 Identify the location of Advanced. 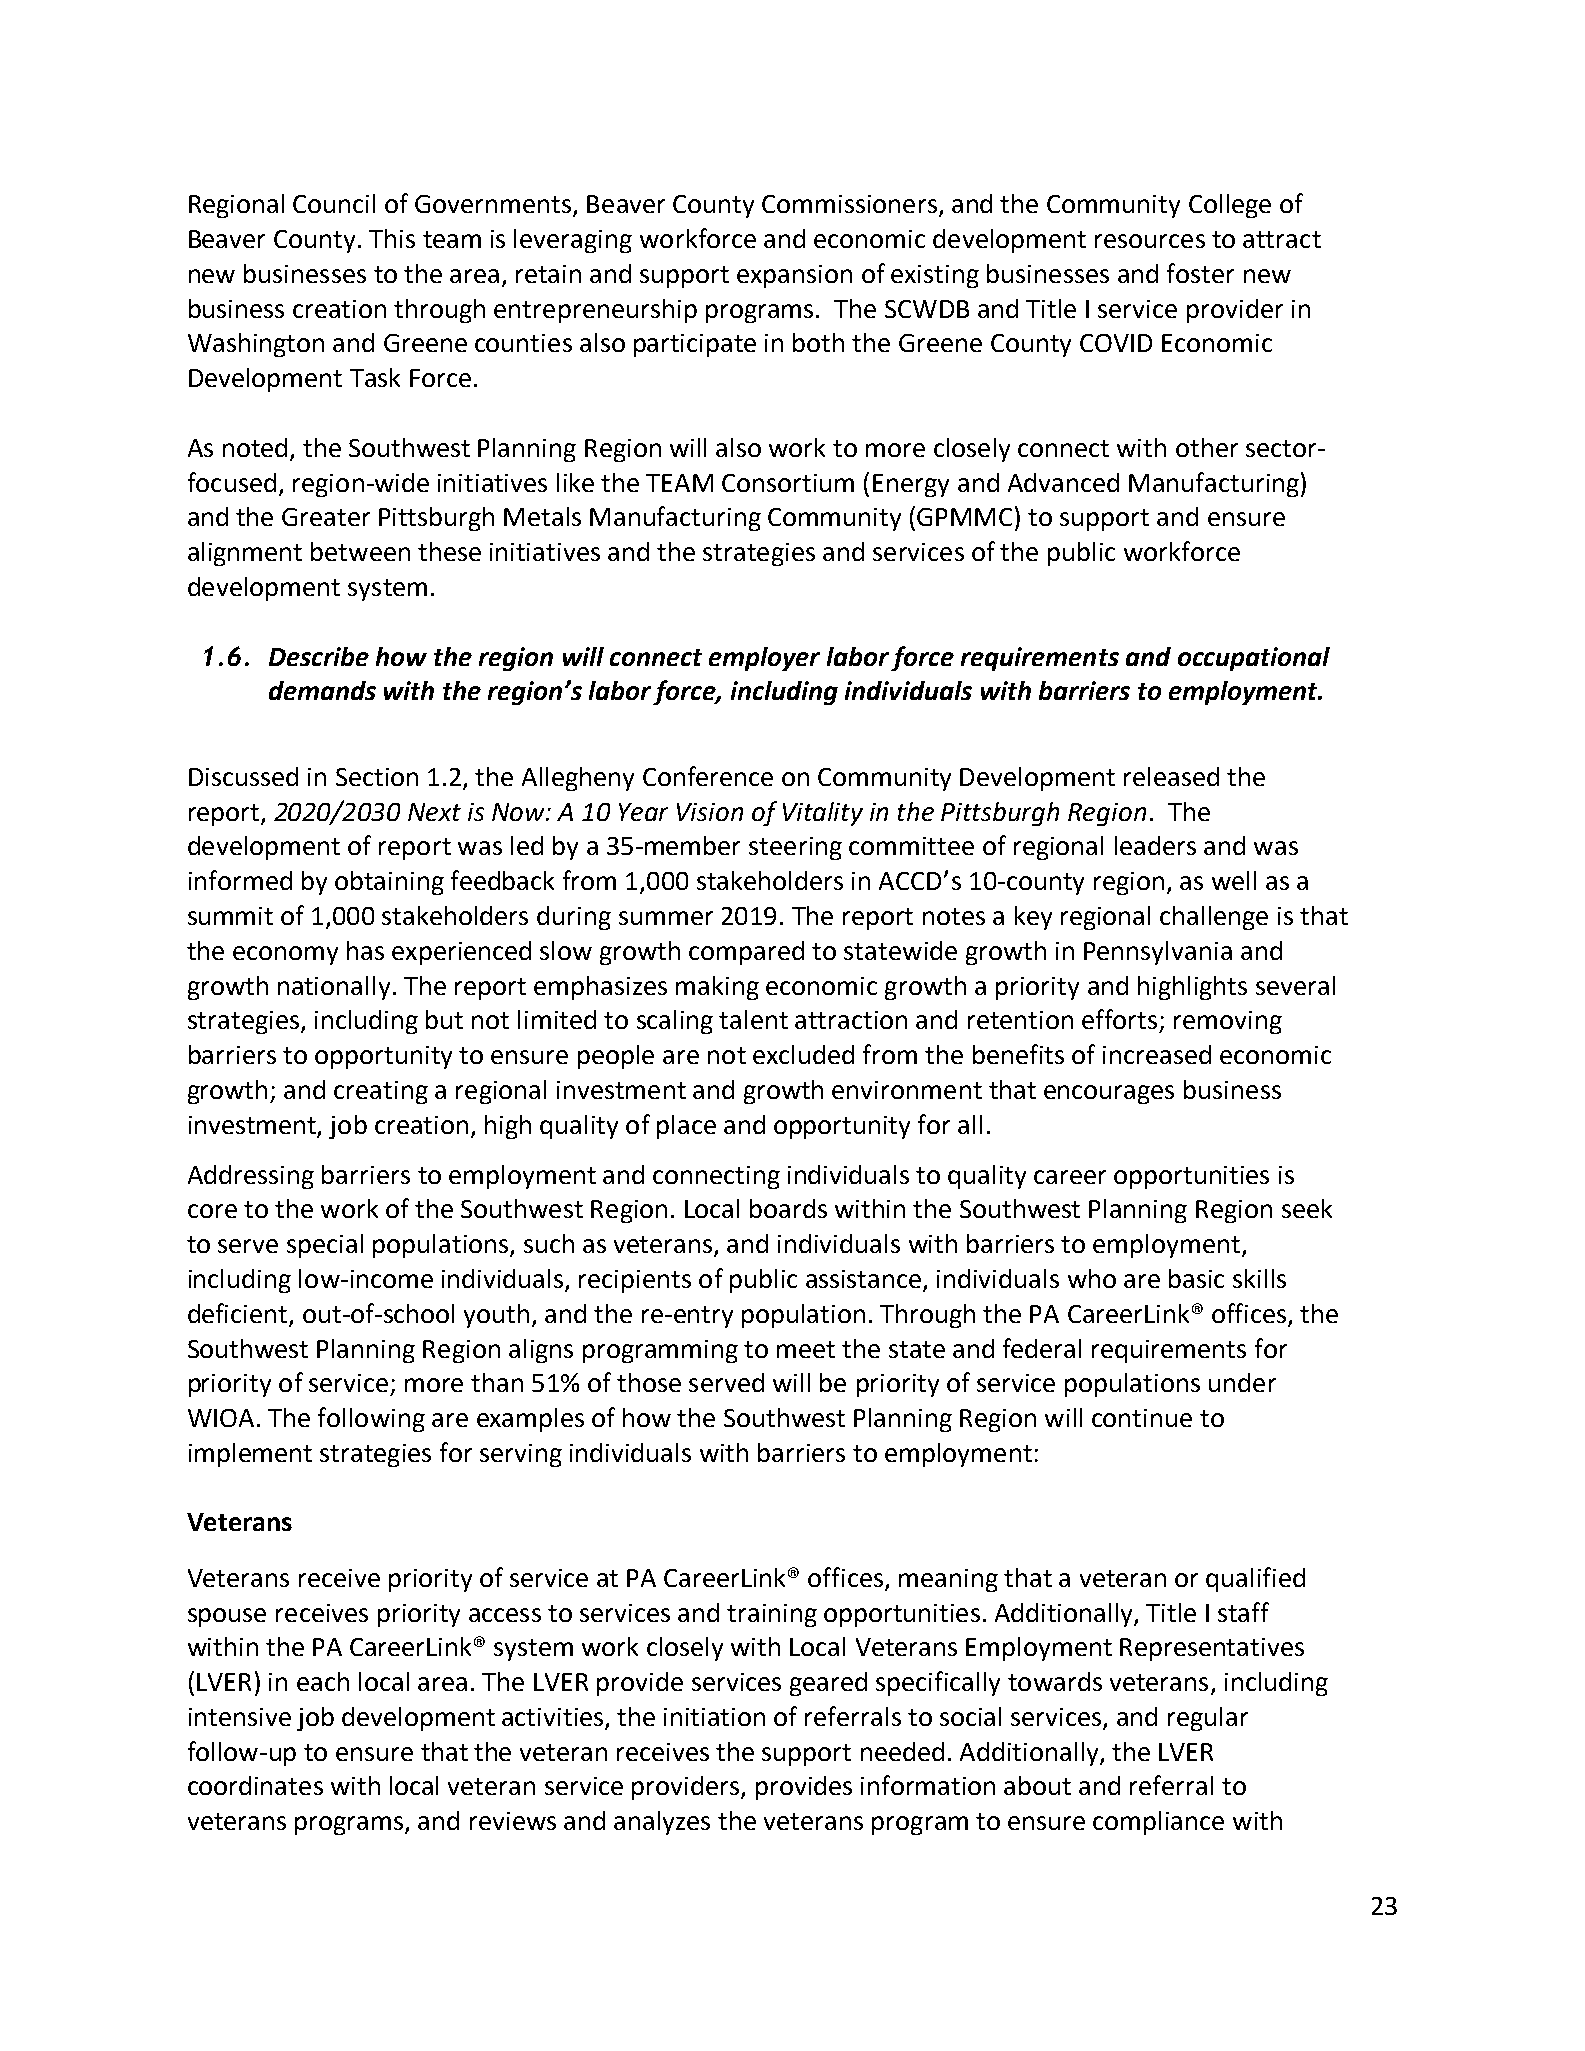
(1063, 482).
